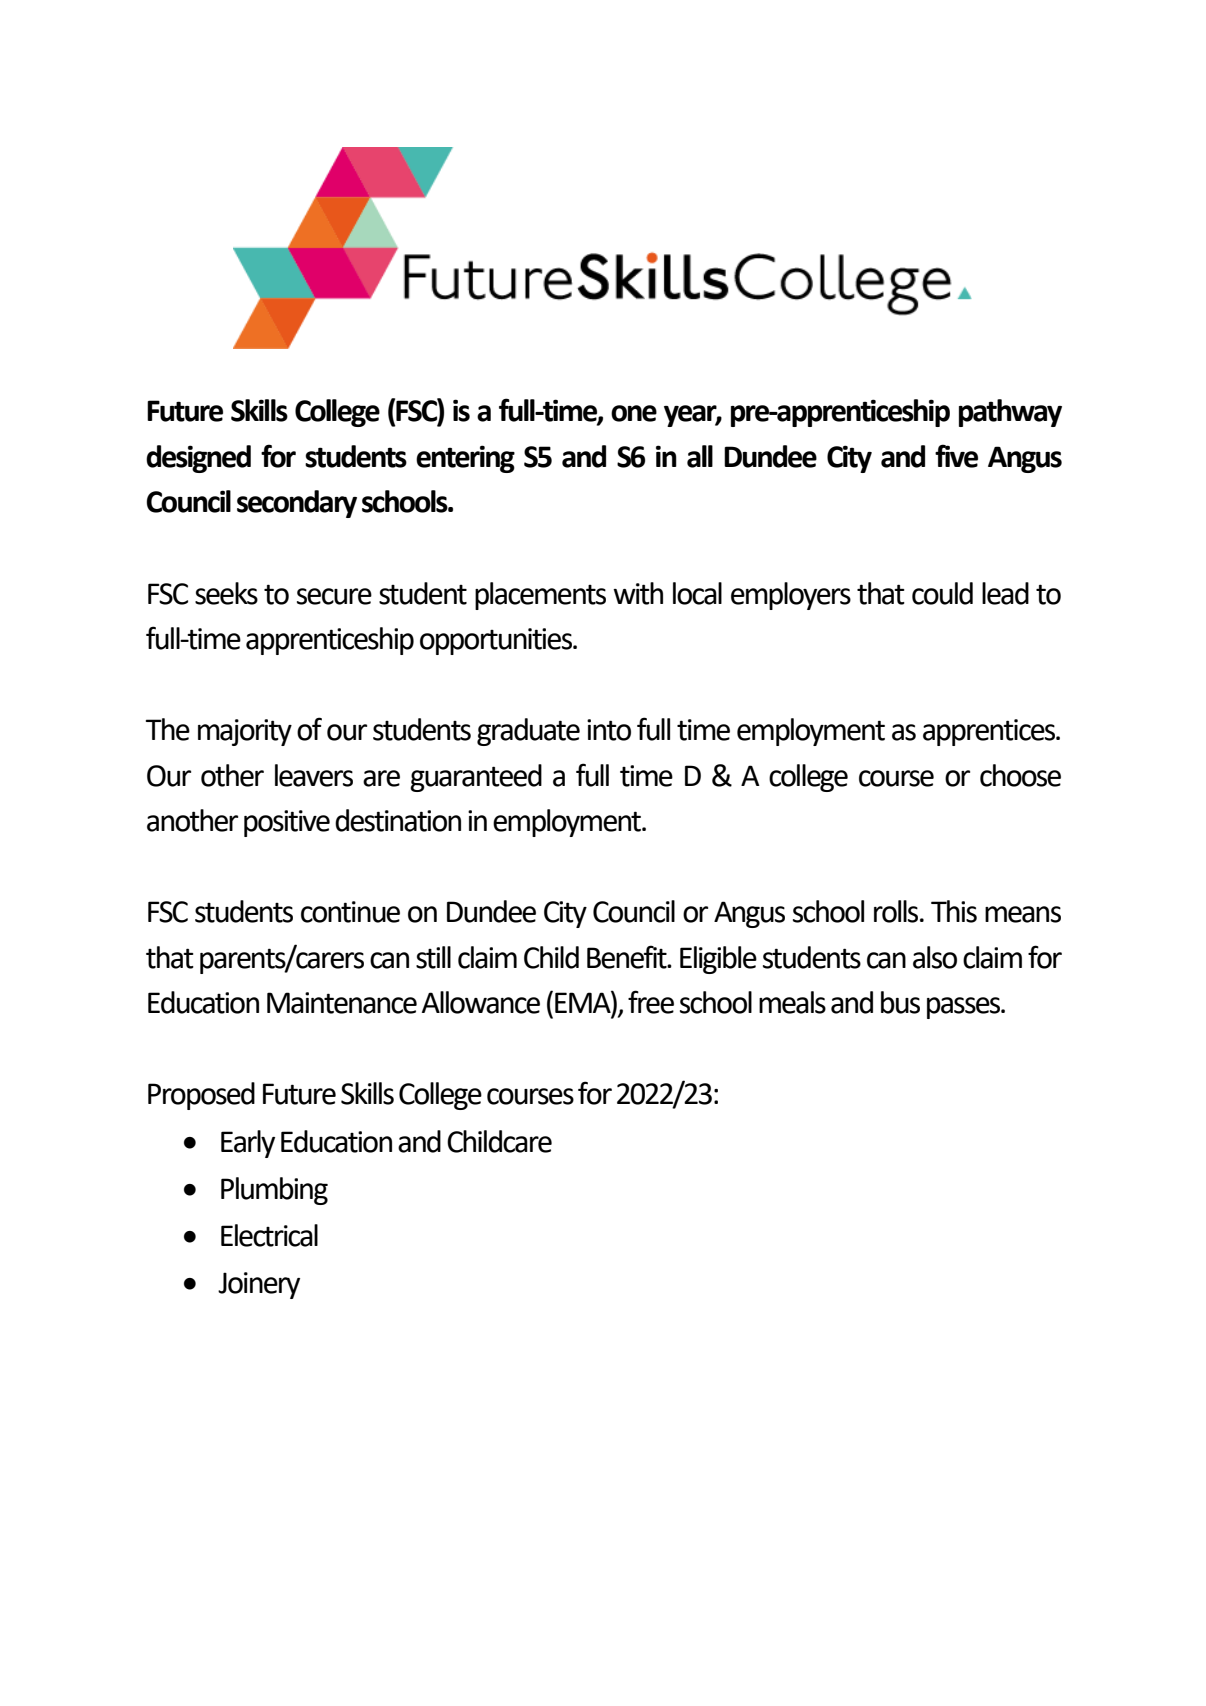  Describe the element at coordinates (198, 459) in the screenshot. I see `designed` at that location.
